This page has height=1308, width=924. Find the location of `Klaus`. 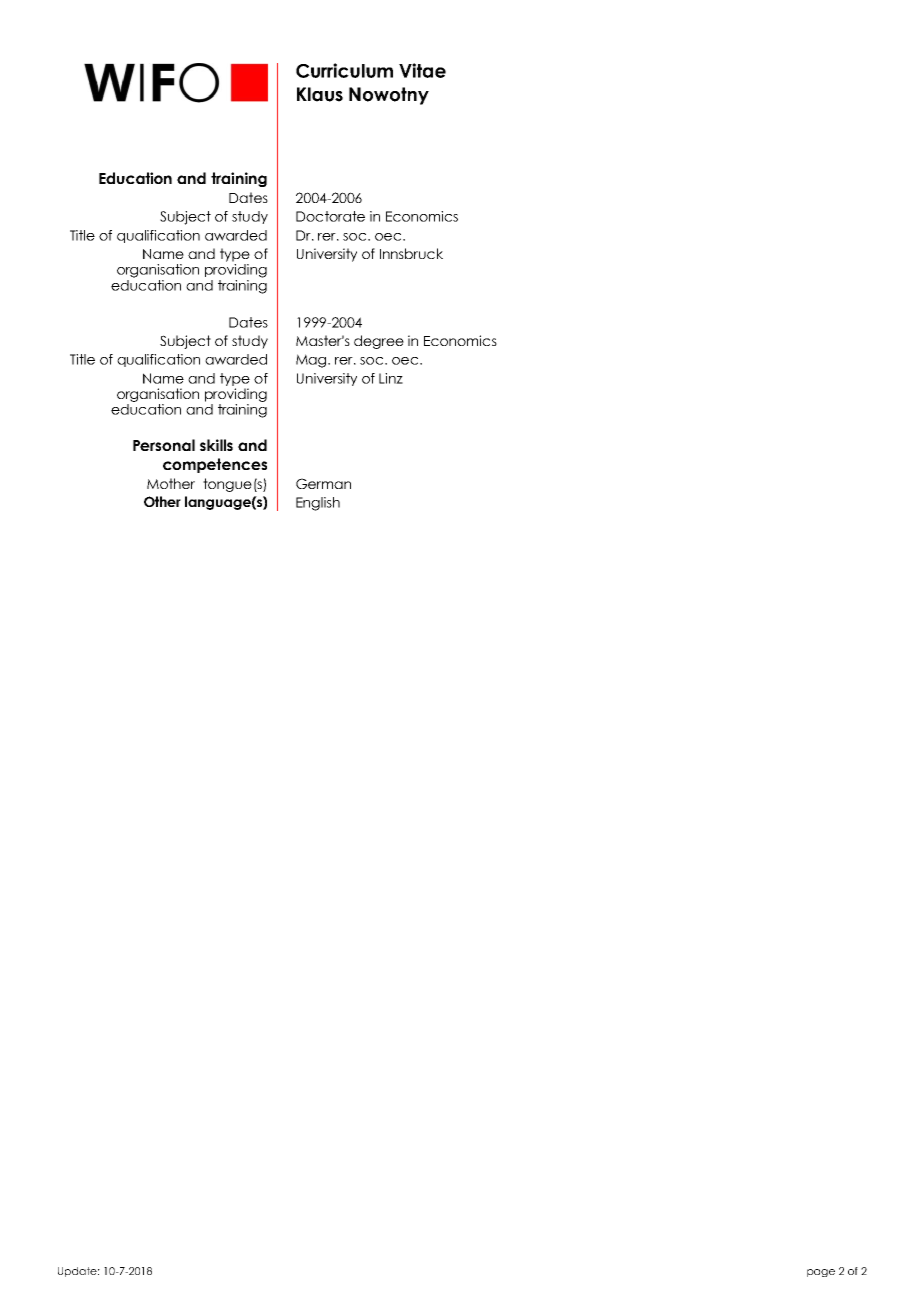

Klaus is located at coordinates (320, 94).
